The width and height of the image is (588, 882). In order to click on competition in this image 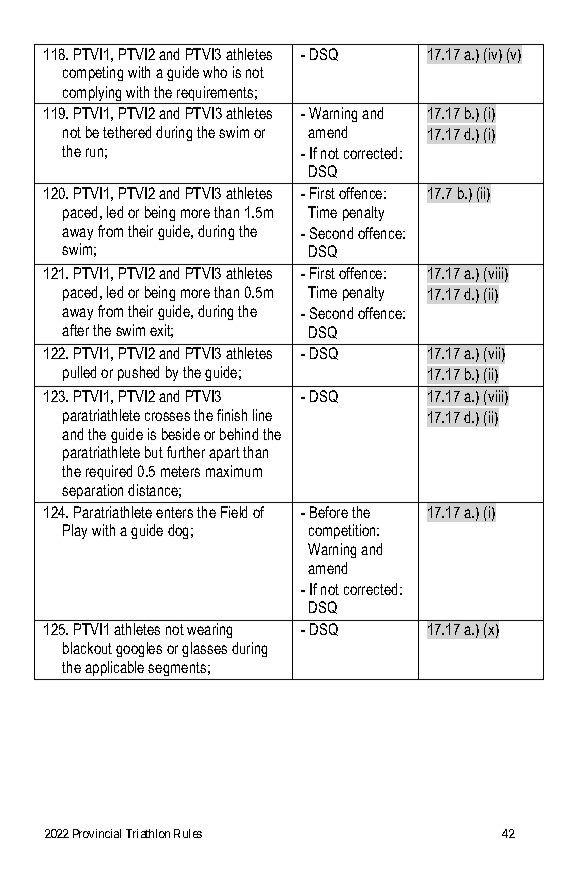, I will do `click(344, 531)`.
